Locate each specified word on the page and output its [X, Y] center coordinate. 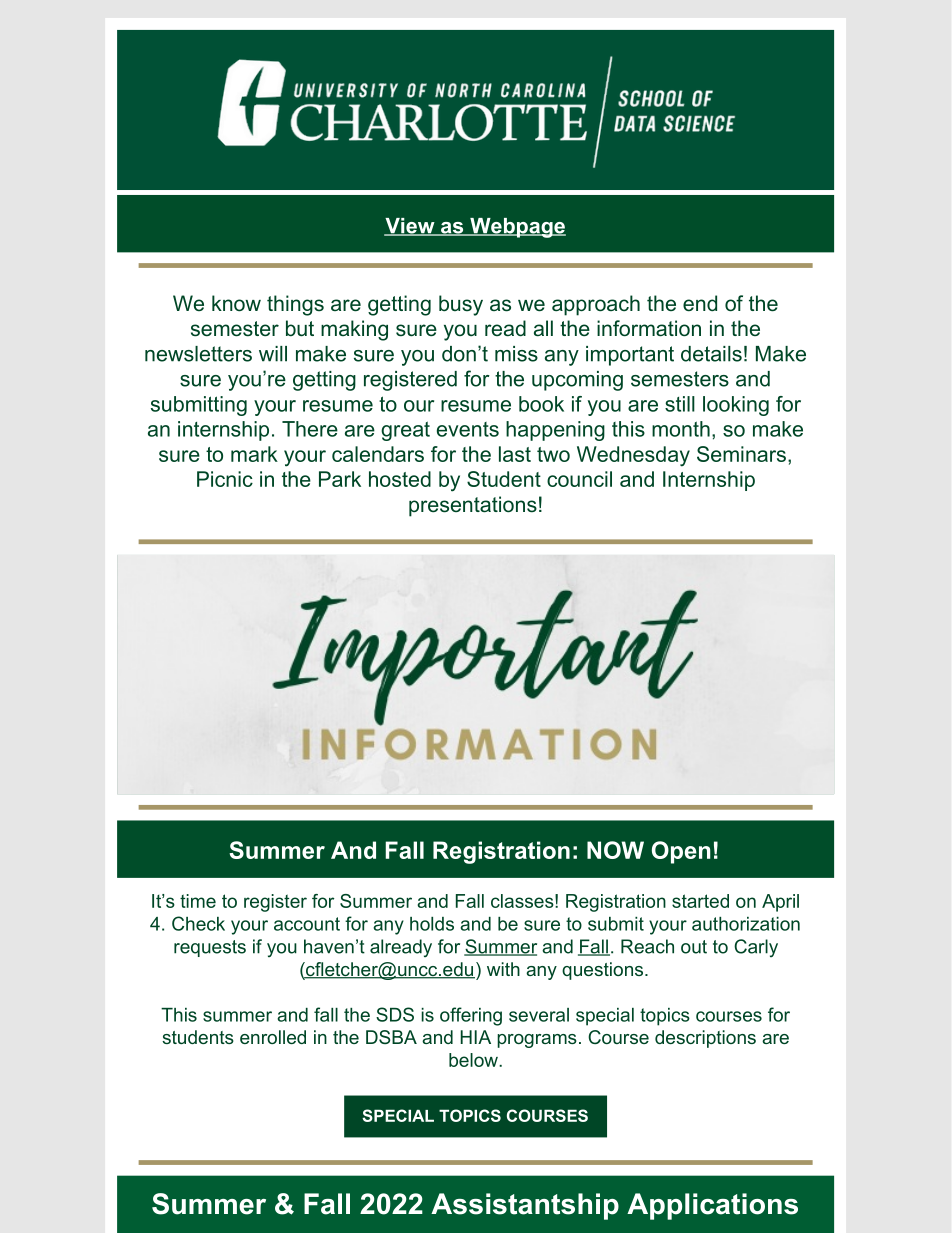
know [236, 303]
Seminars [741, 454]
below [474, 1060]
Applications [712, 1206]
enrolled [273, 1037]
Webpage [517, 228]
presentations [473, 506]
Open [681, 852]
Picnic [225, 479]
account [307, 924]
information [649, 328]
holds [432, 924]
